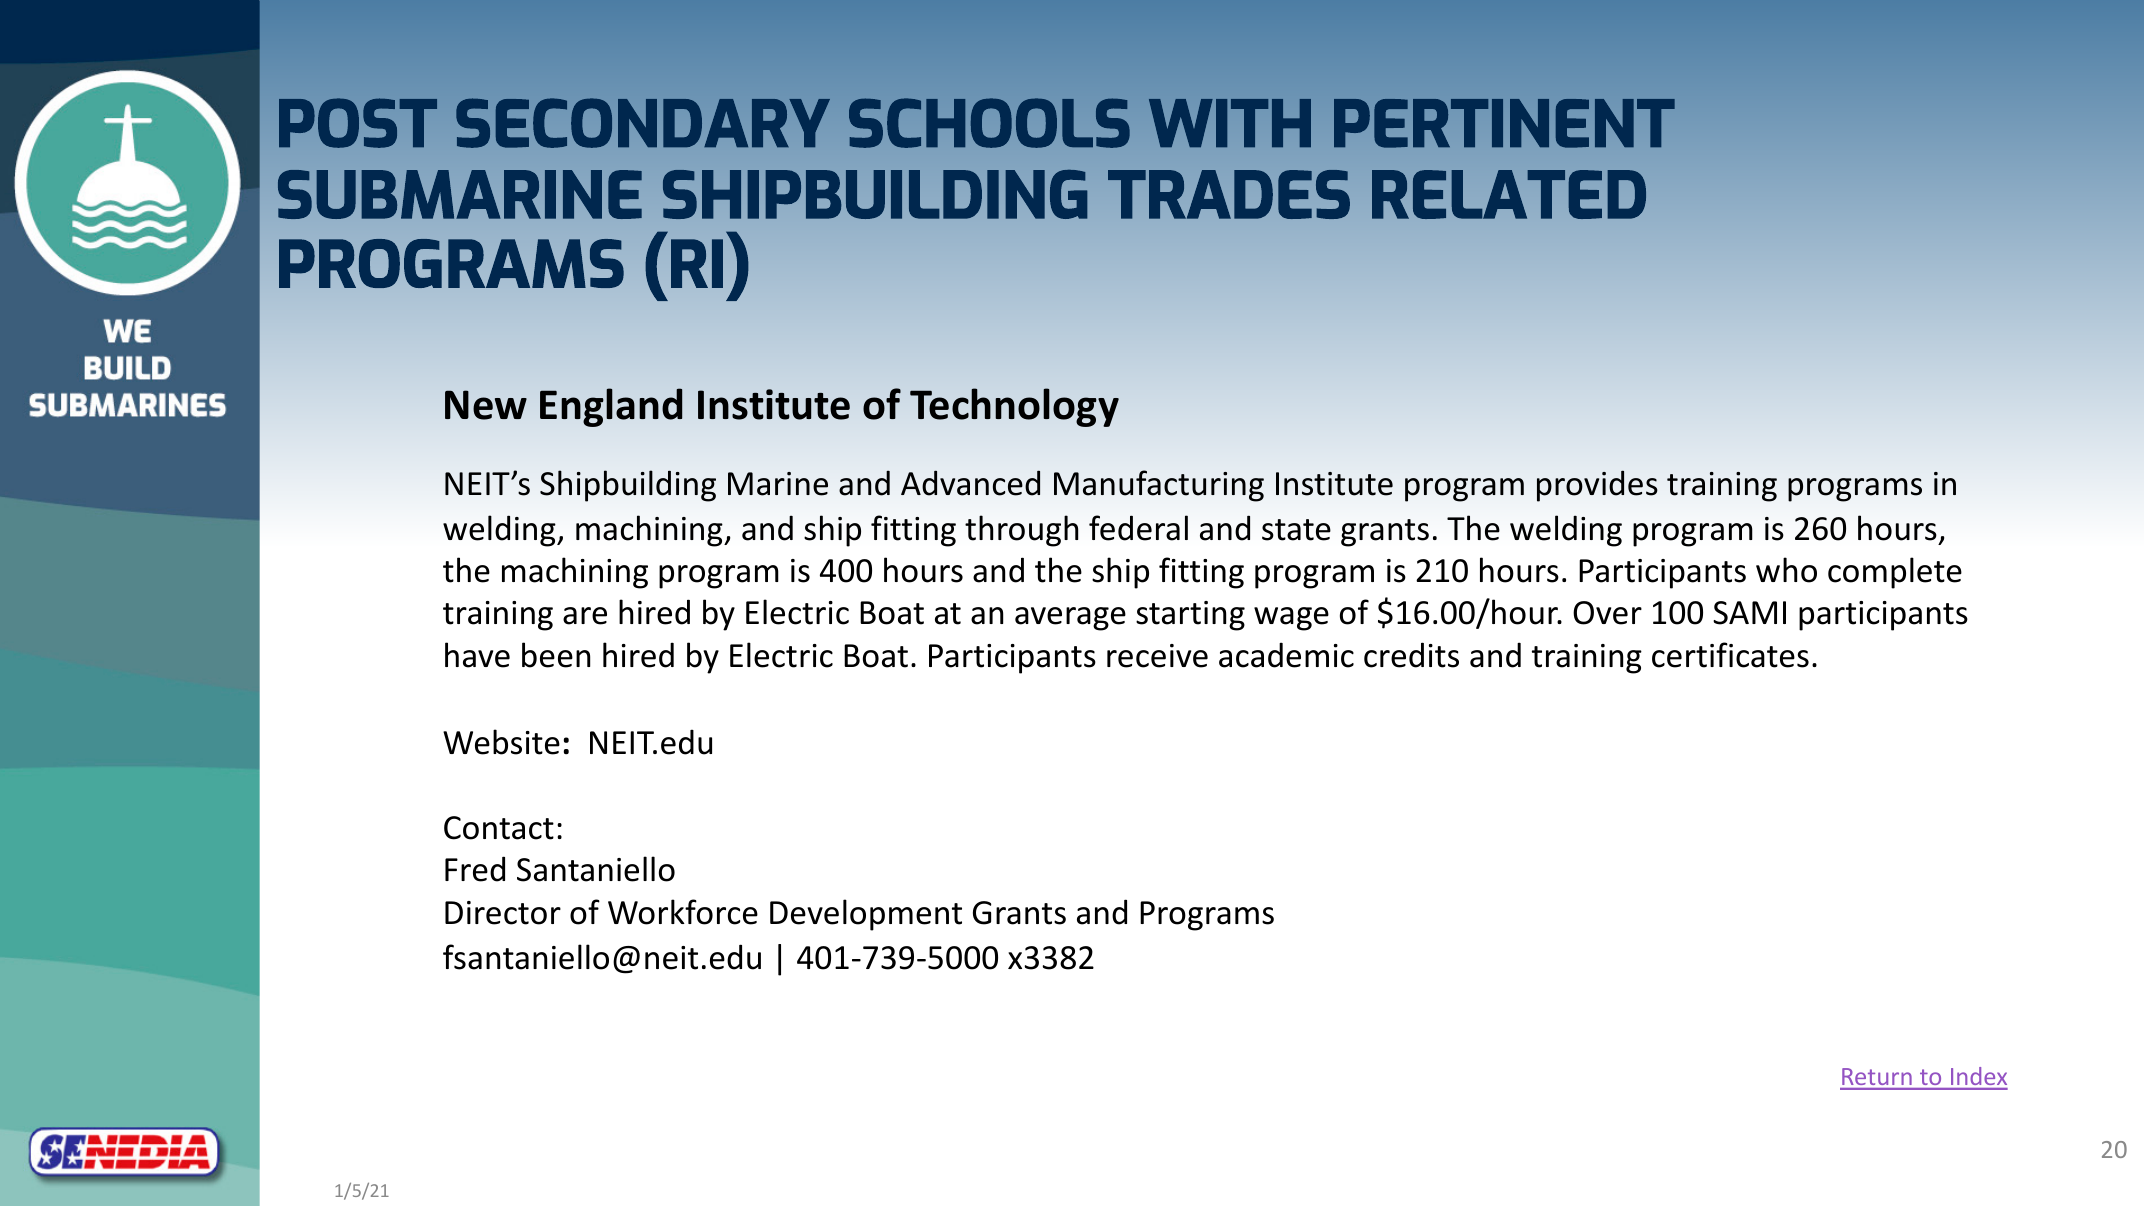  Describe the element at coordinates (503, 913) in the page. I see `Director` at that location.
